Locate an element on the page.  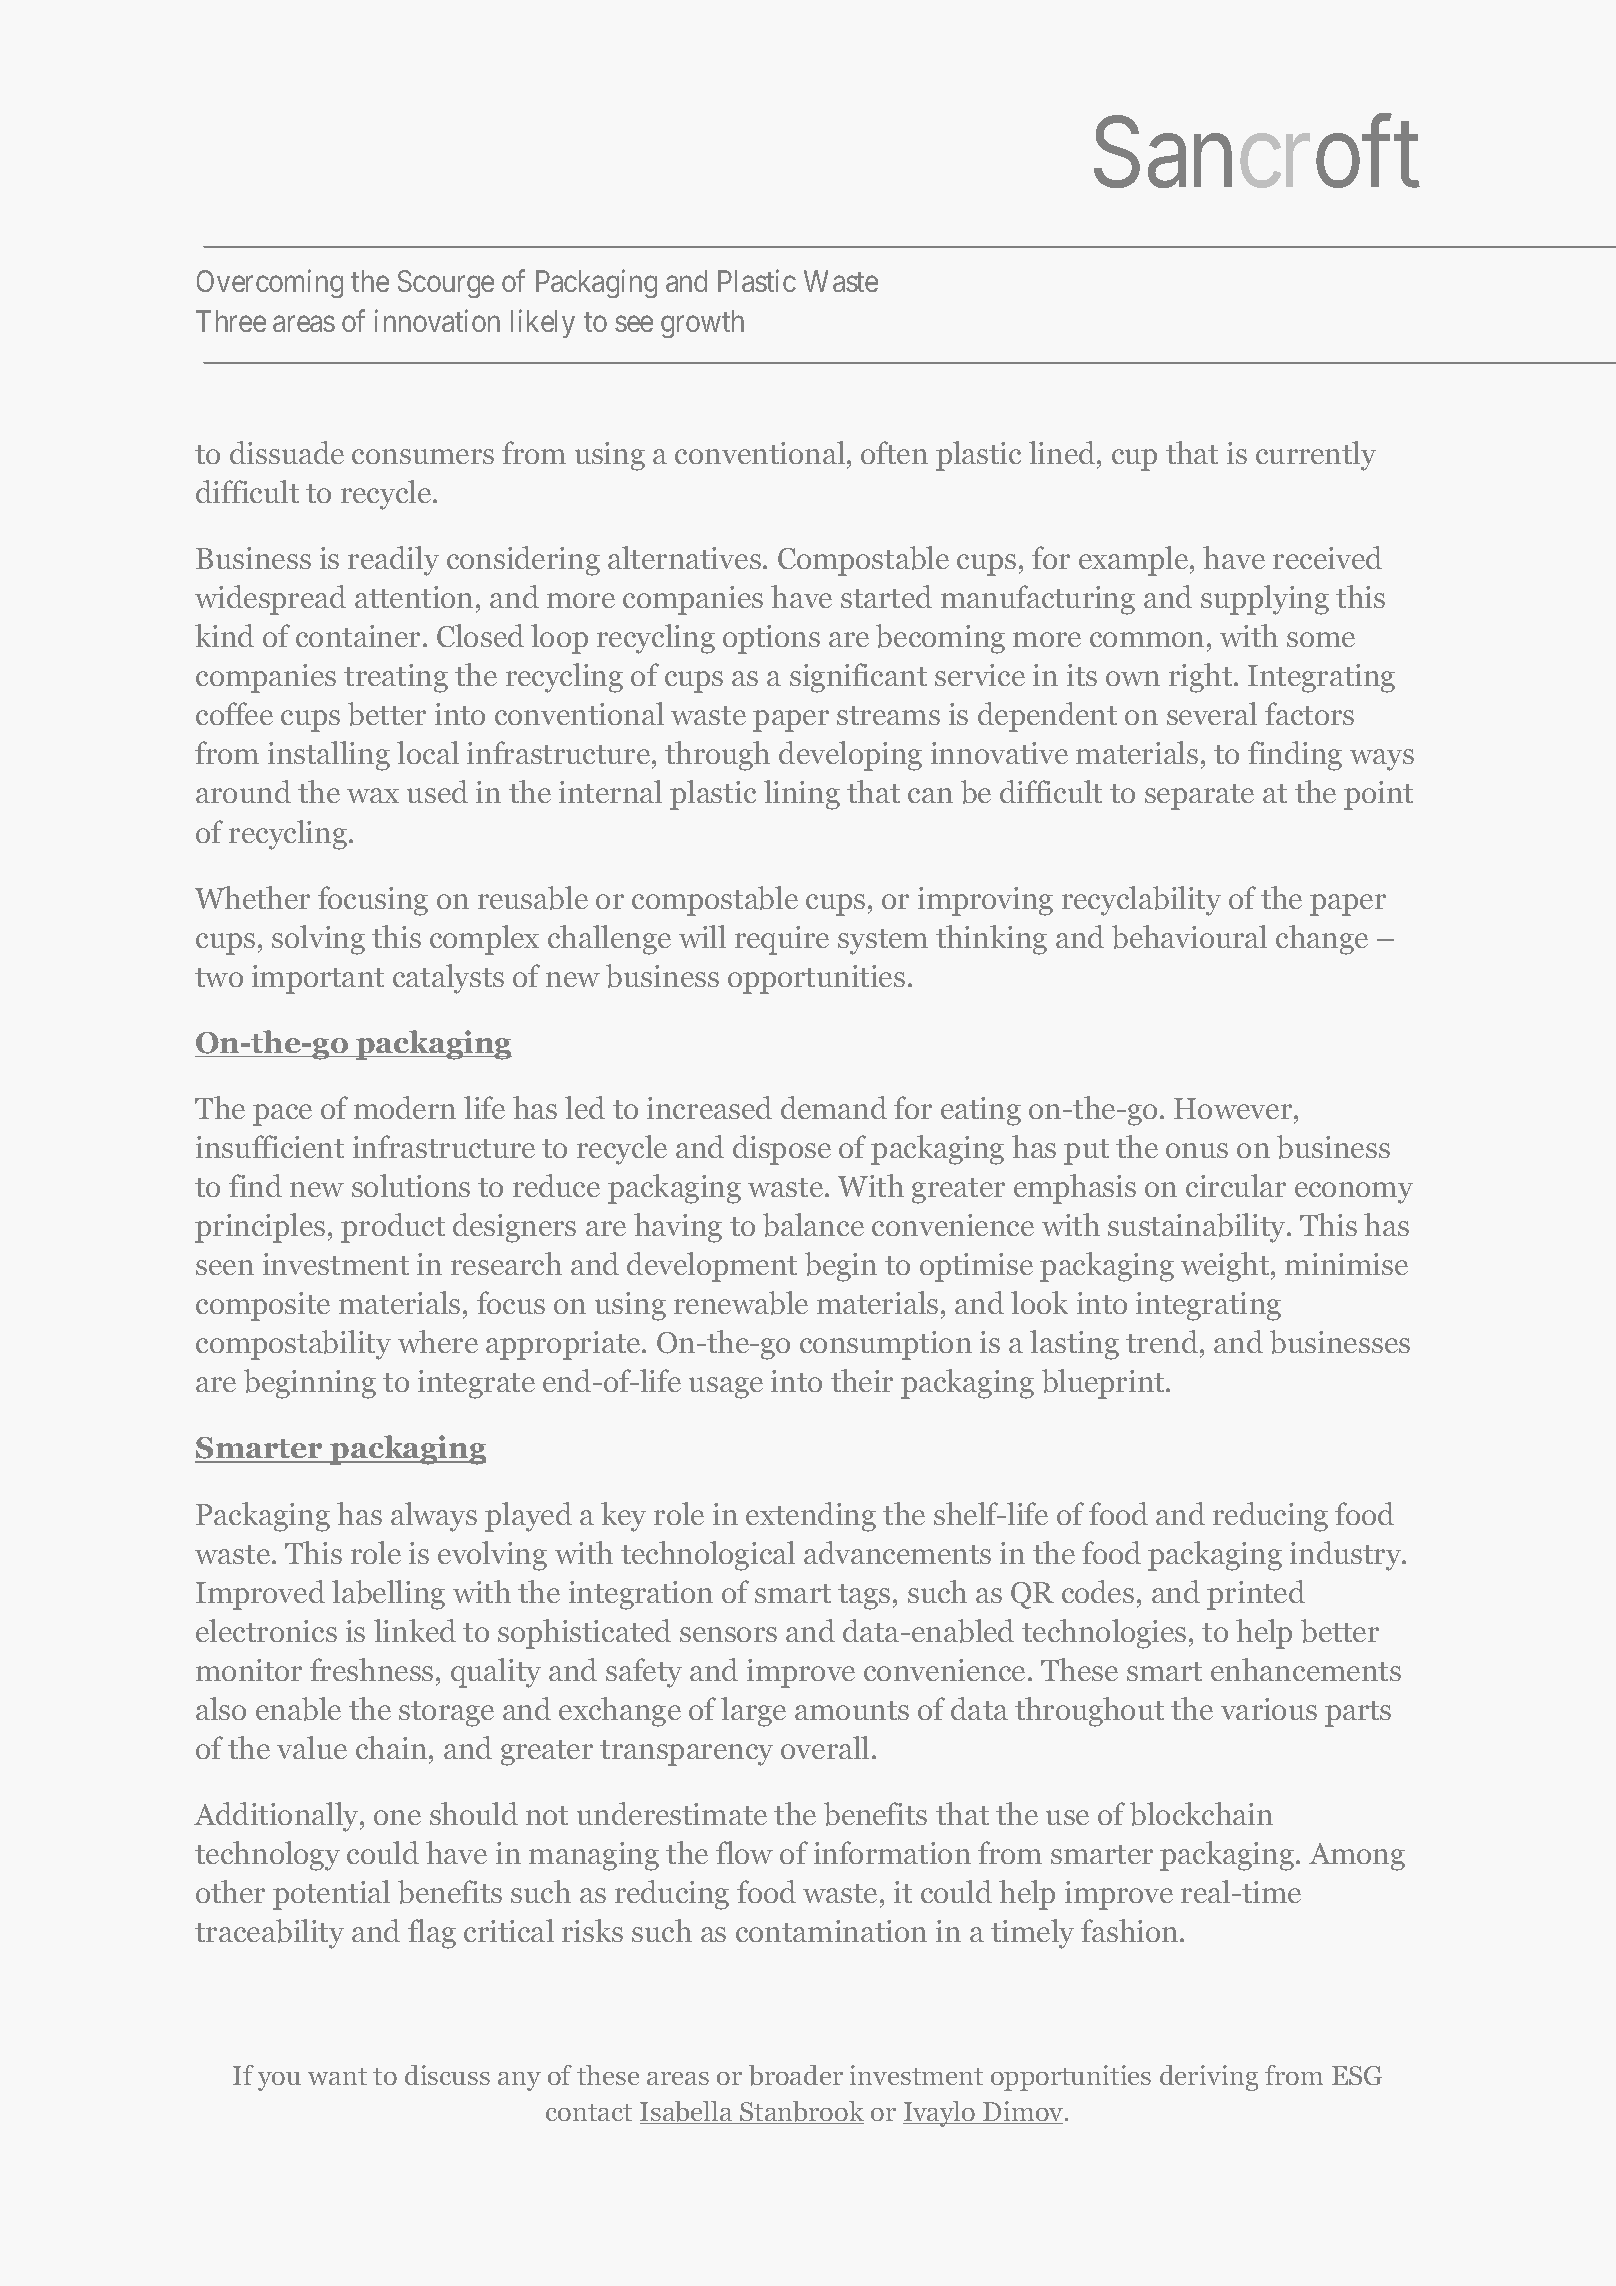
currently is located at coordinates (1316, 456).
